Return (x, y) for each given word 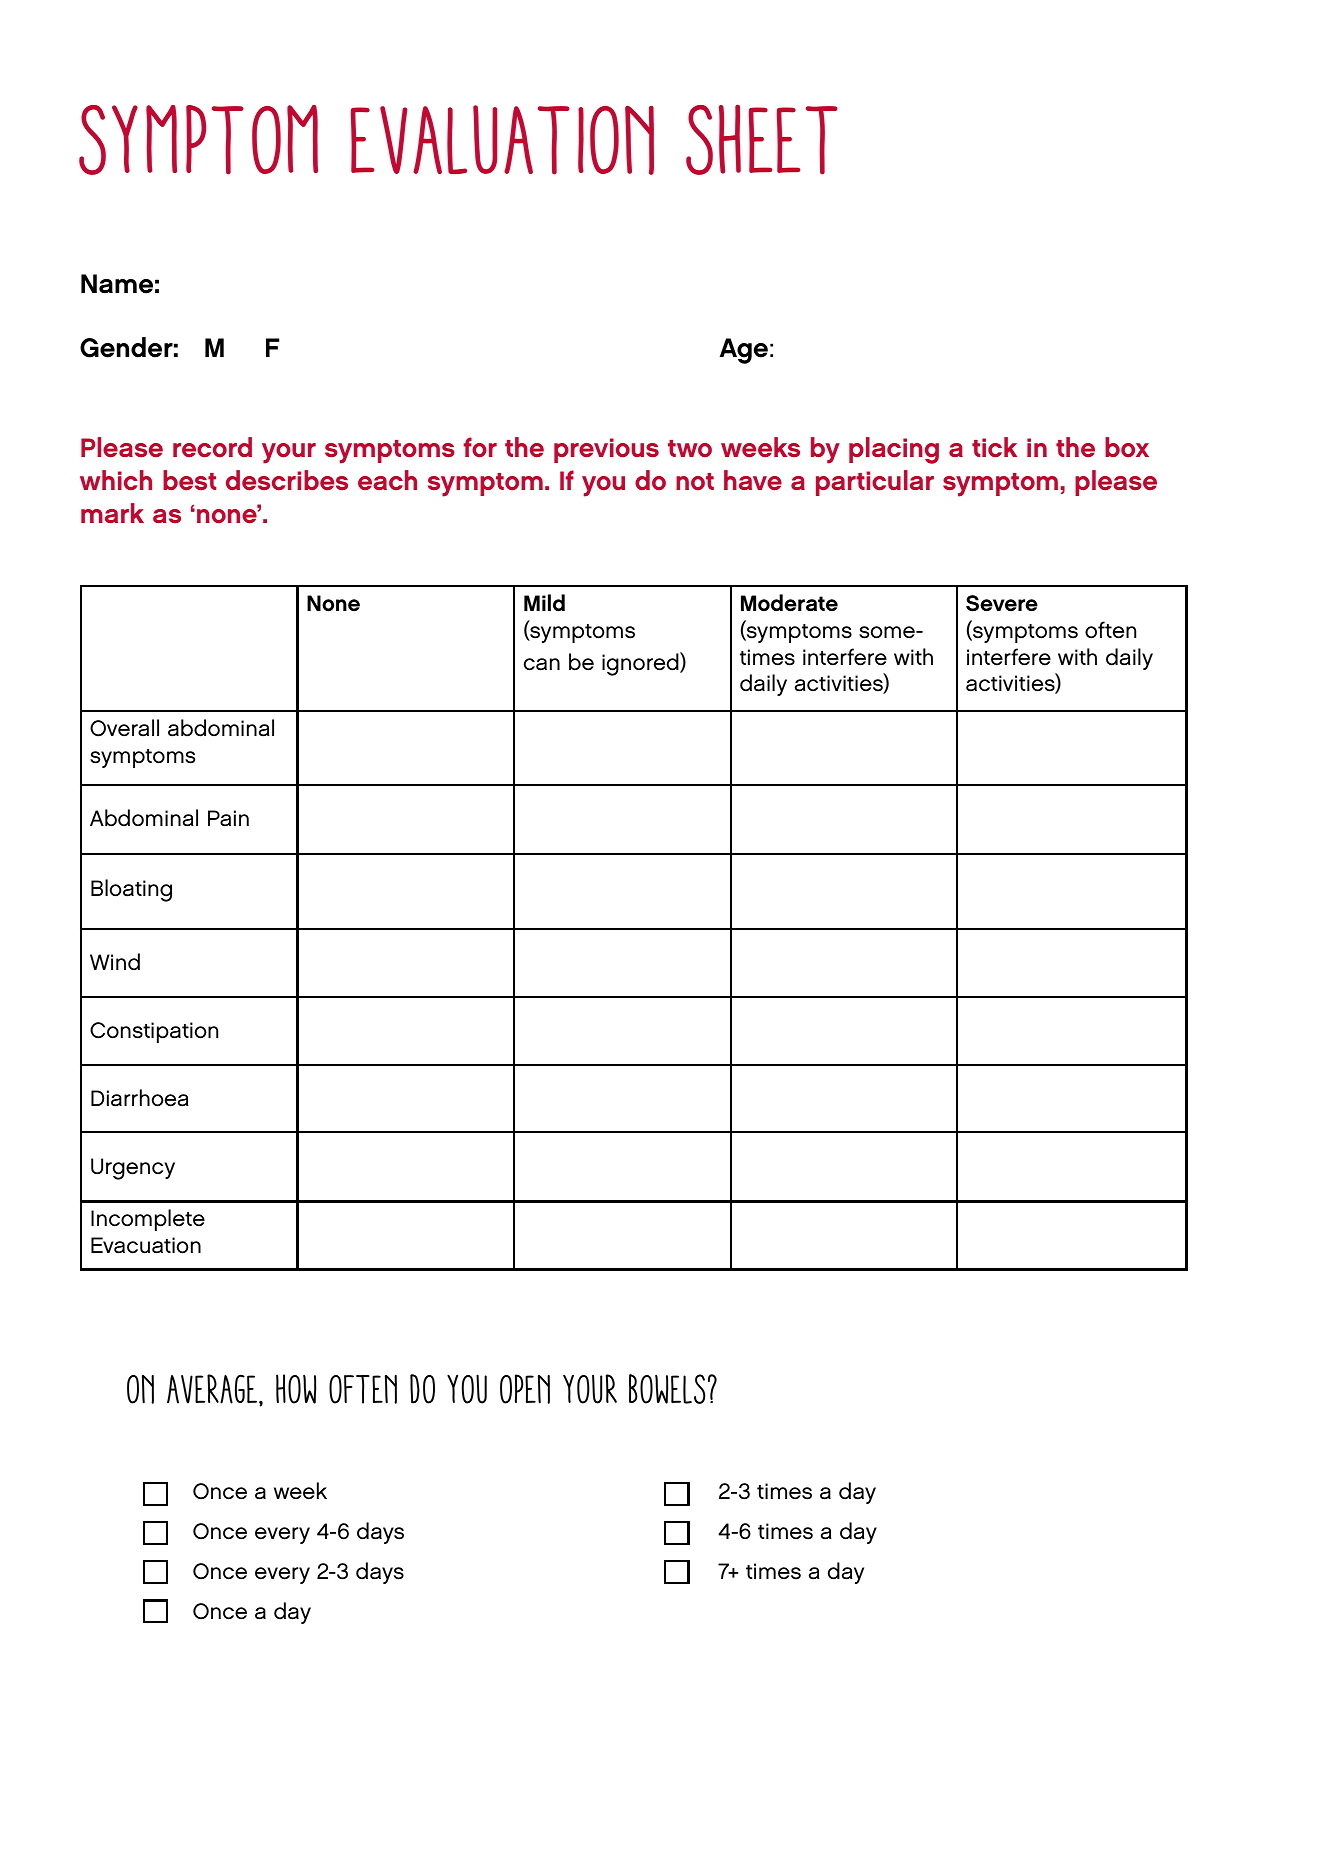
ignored (641, 664)
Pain (228, 818)
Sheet (762, 139)
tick (994, 447)
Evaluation (502, 140)
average (213, 1390)
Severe (1002, 603)
